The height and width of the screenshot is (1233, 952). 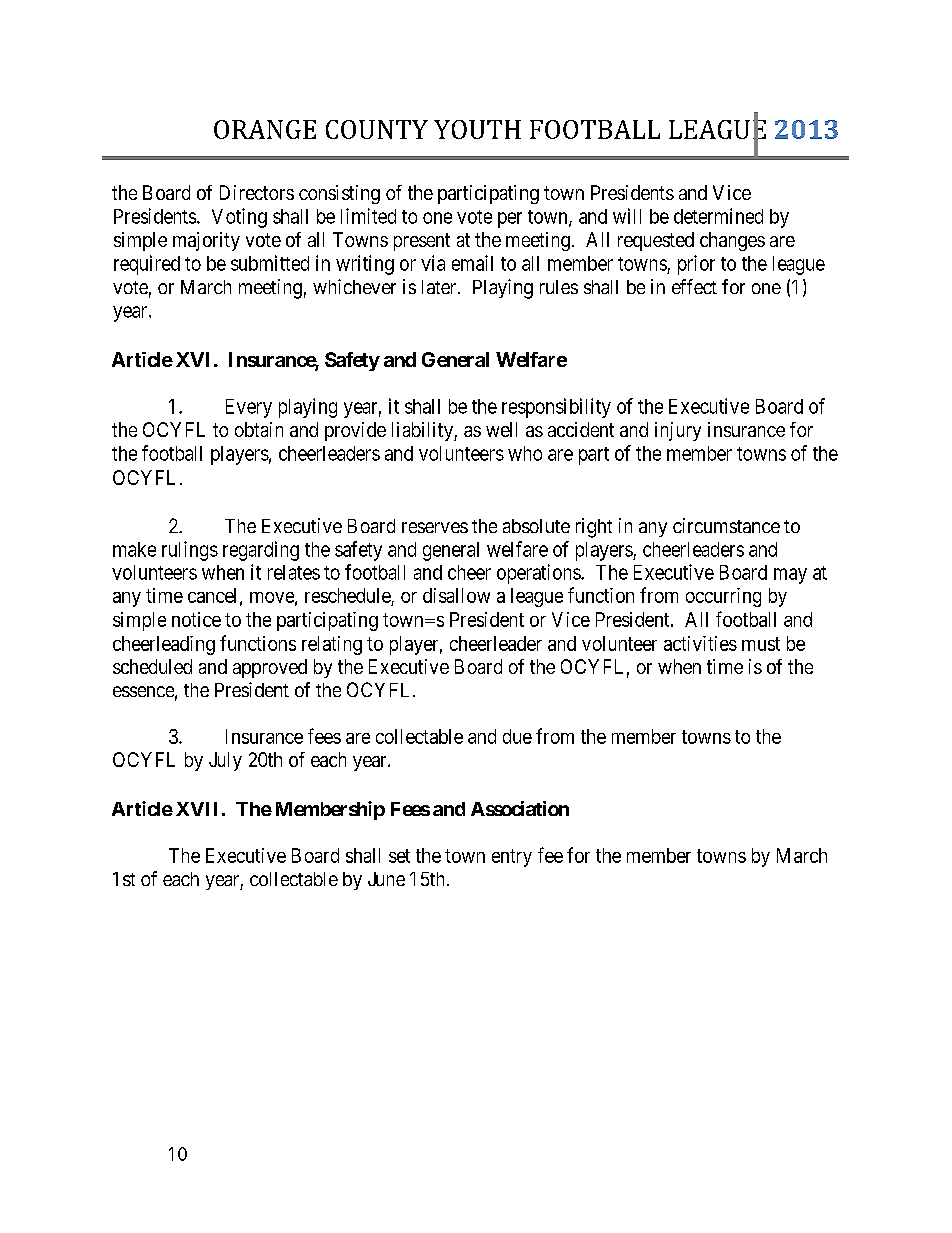 What do you see at coordinates (440, 287) in the screenshot?
I see `later` at bounding box center [440, 287].
